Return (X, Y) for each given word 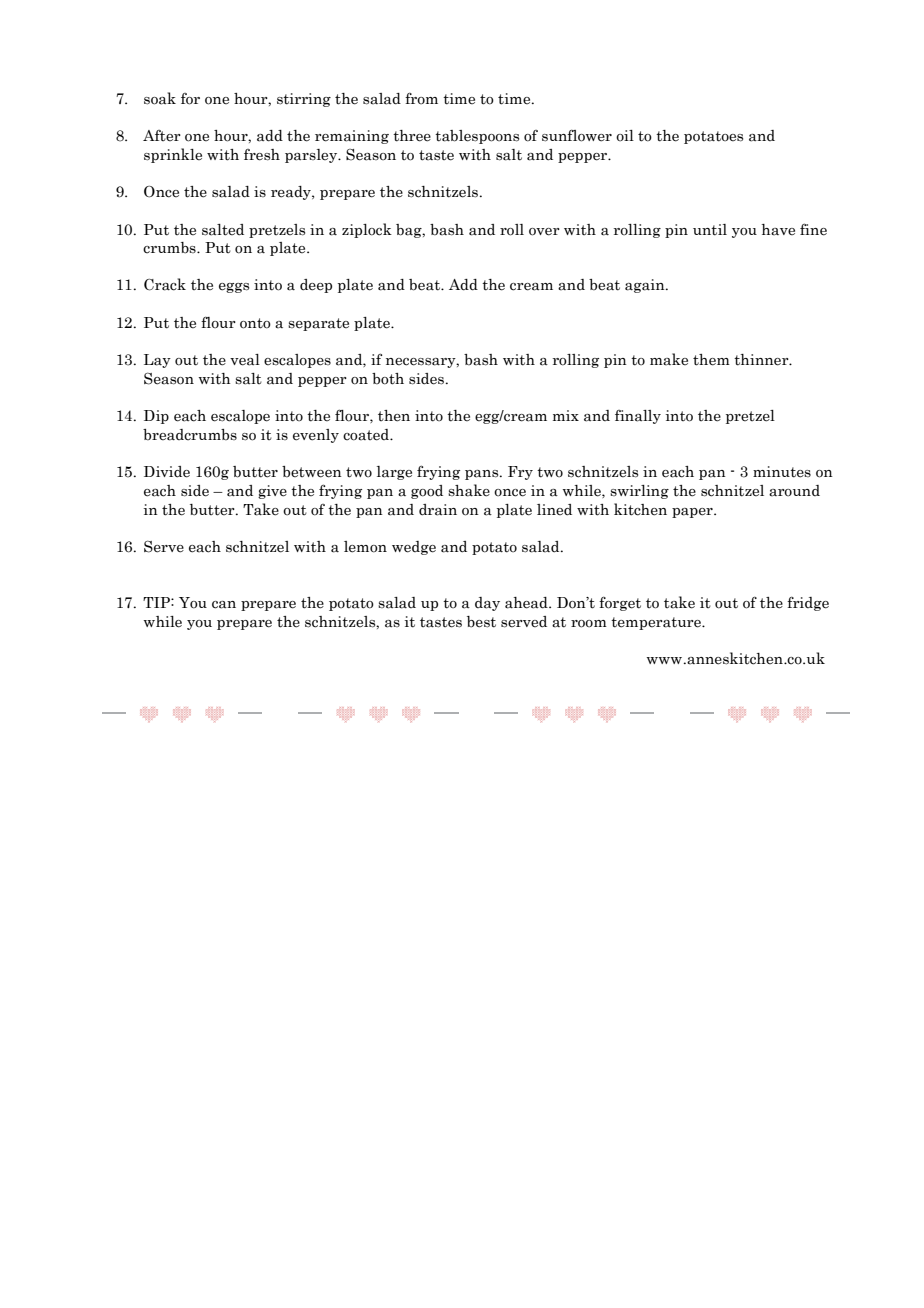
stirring (304, 100)
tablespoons (477, 137)
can (224, 605)
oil (625, 136)
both (388, 379)
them (711, 360)
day (487, 604)
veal (245, 360)
